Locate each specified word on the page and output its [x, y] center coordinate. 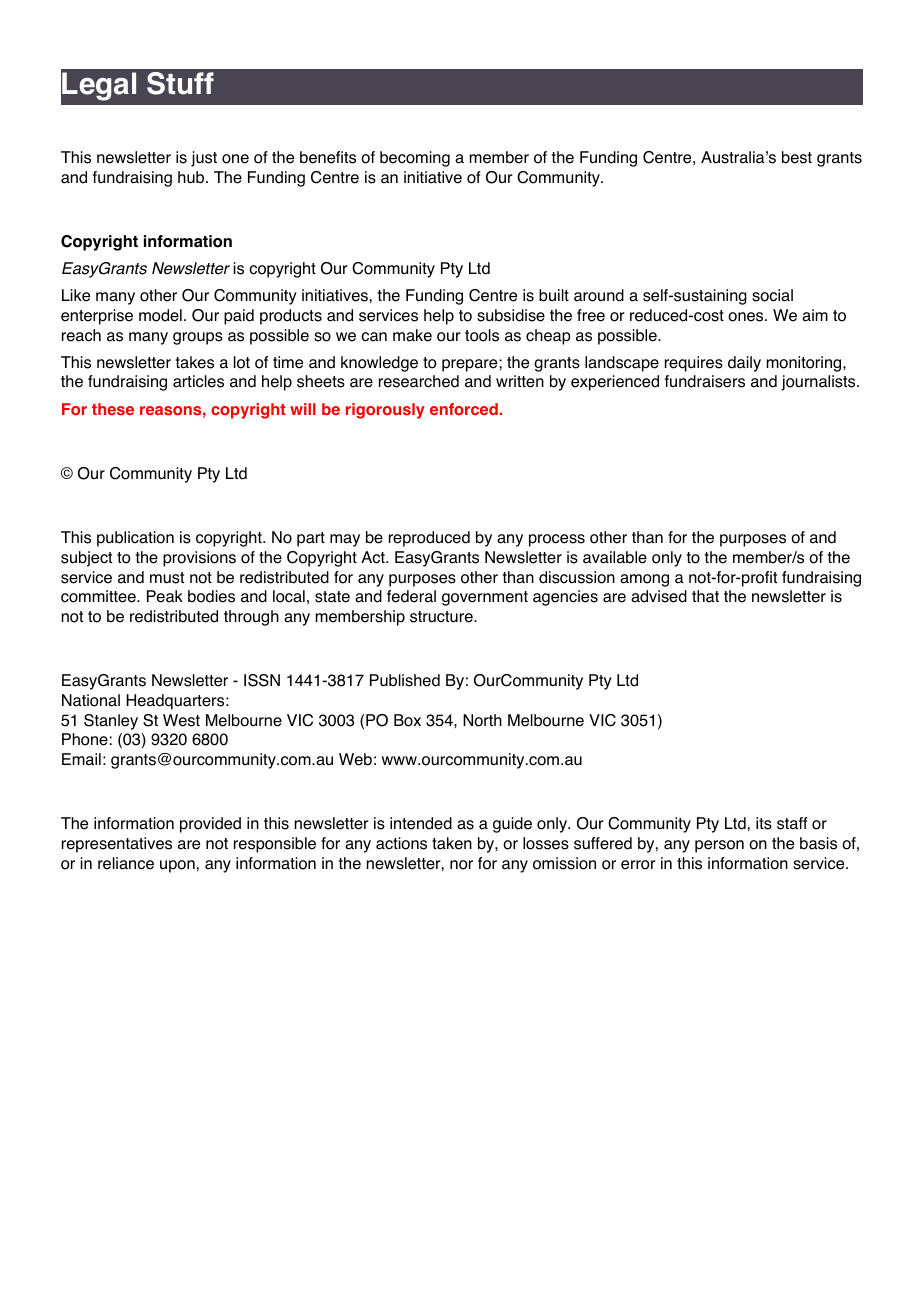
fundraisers [705, 381]
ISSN [262, 680]
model [160, 315]
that [705, 596]
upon [177, 866]
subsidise [511, 315]
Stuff [180, 83]
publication [135, 539]
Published [405, 680]
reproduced [429, 539]
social [772, 295]
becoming [415, 159]
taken [452, 843]
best [797, 157]
